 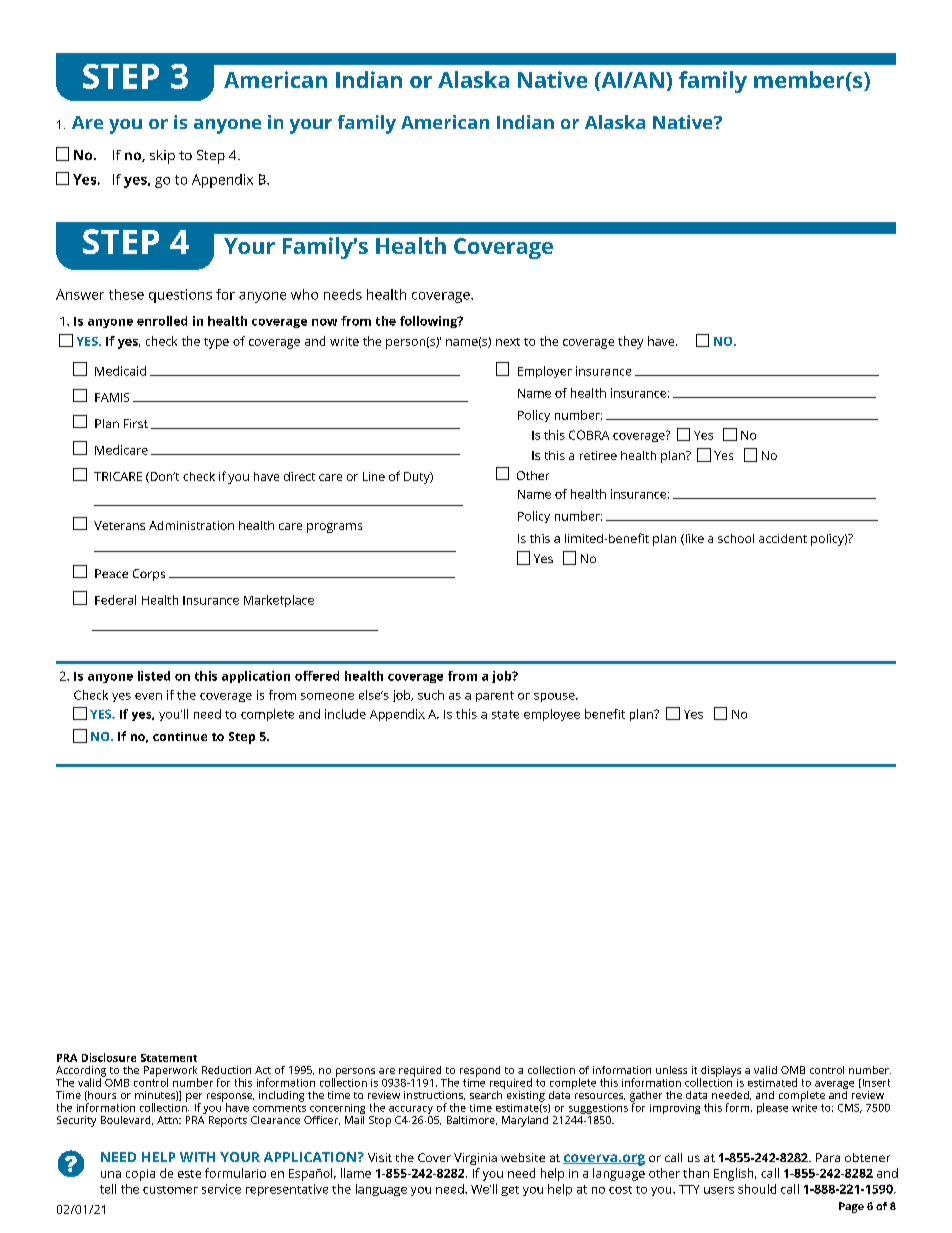 I want to click on school, so click(x=736, y=538).
